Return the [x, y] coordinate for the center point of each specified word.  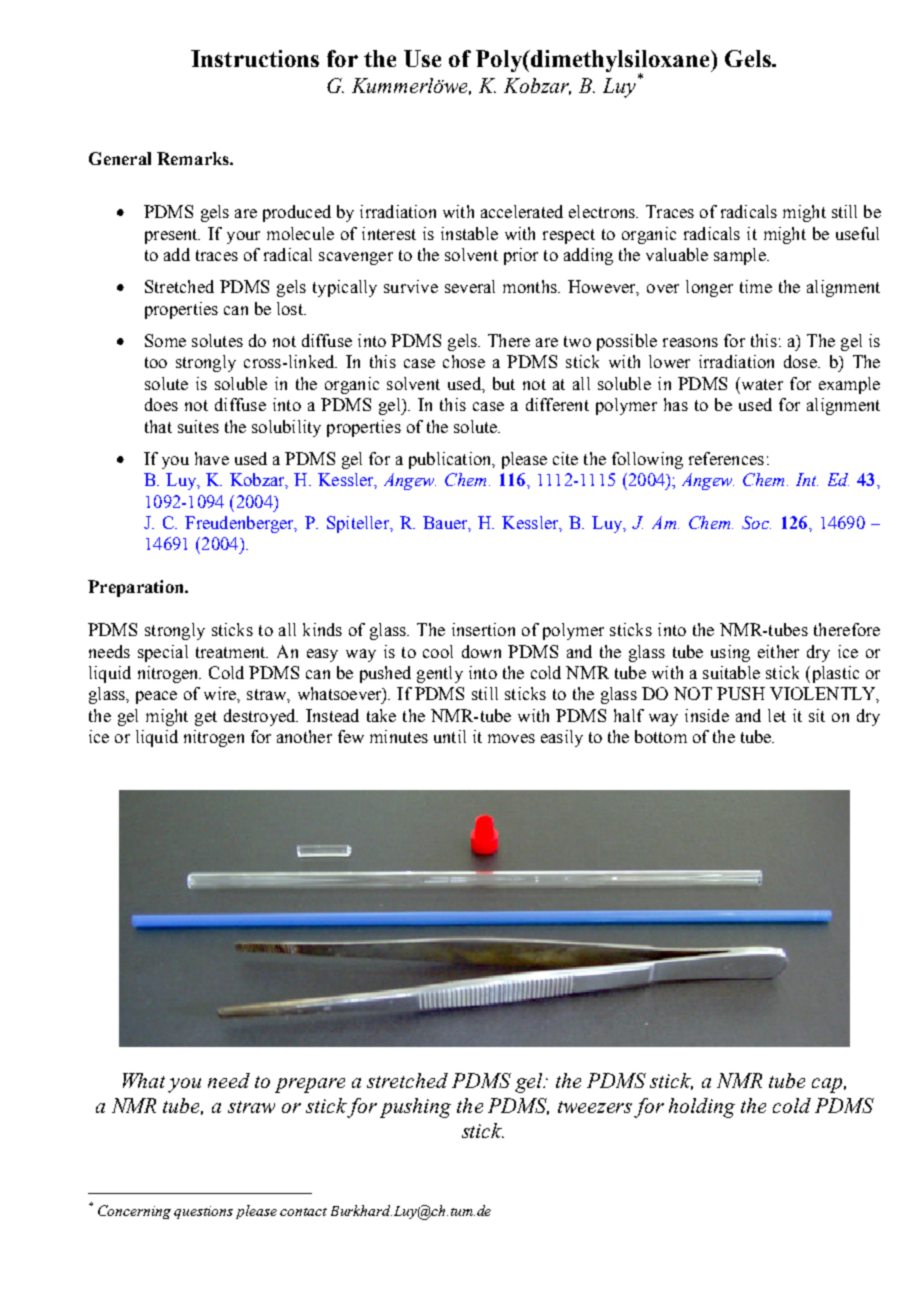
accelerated [522, 211]
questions [203, 1212]
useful [857, 233]
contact [303, 1212]
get [206, 718]
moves [511, 738]
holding [702, 1108]
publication [451, 460]
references [726, 458]
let [777, 715]
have [212, 458]
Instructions [255, 58]
